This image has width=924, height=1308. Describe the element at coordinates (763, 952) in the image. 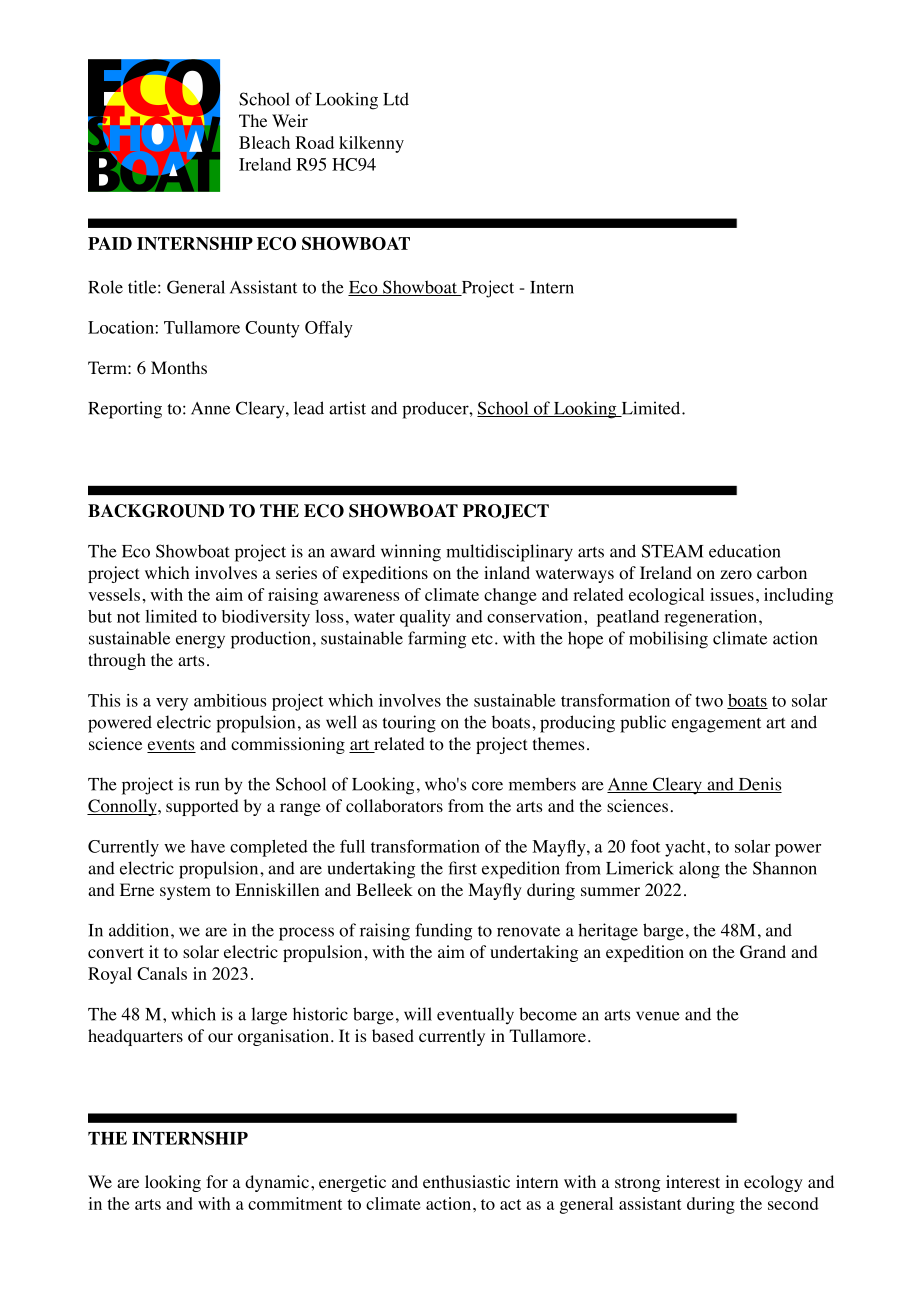

I see `Grand` at that location.
